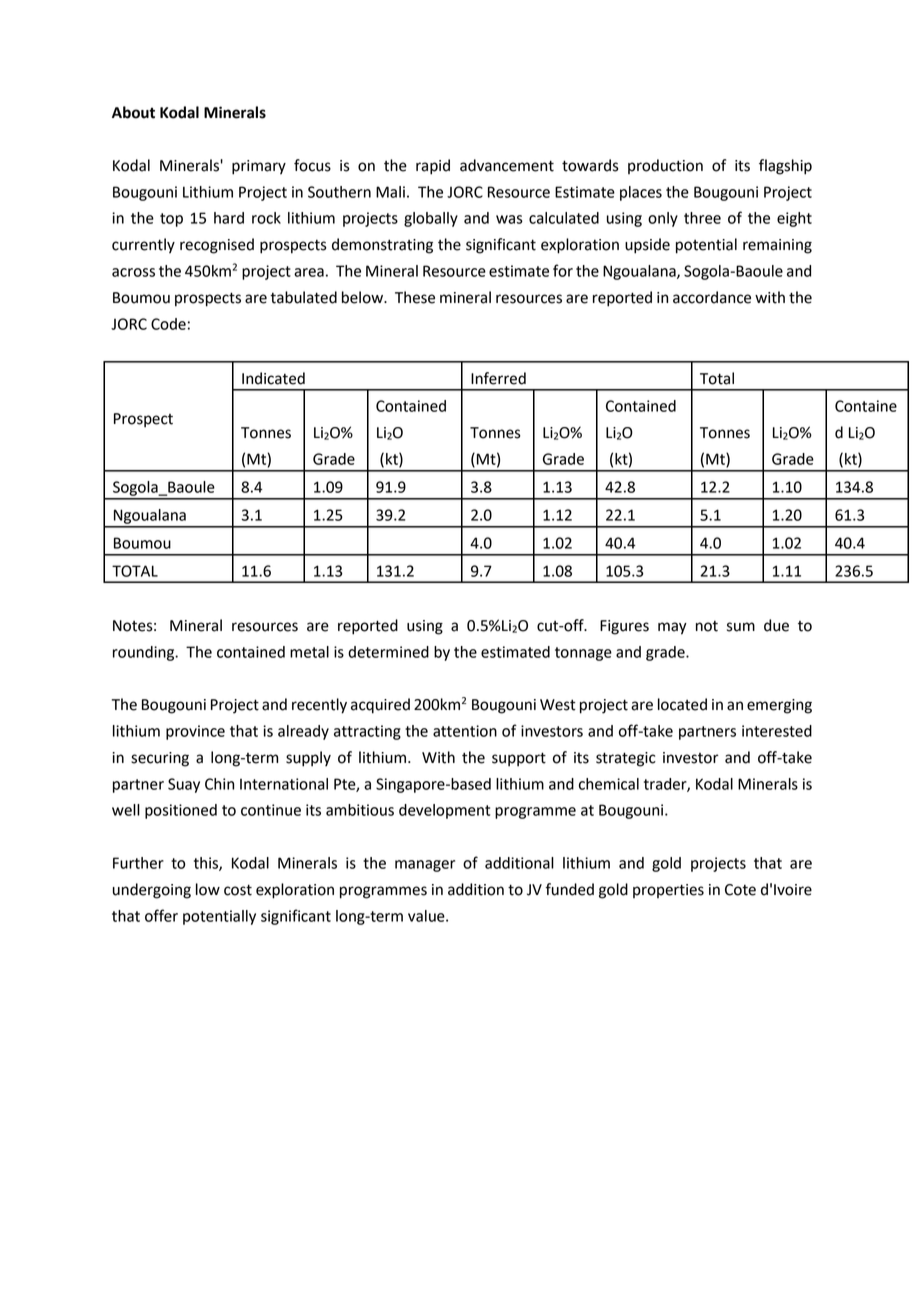  I want to click on cost, so click(238, 890).
